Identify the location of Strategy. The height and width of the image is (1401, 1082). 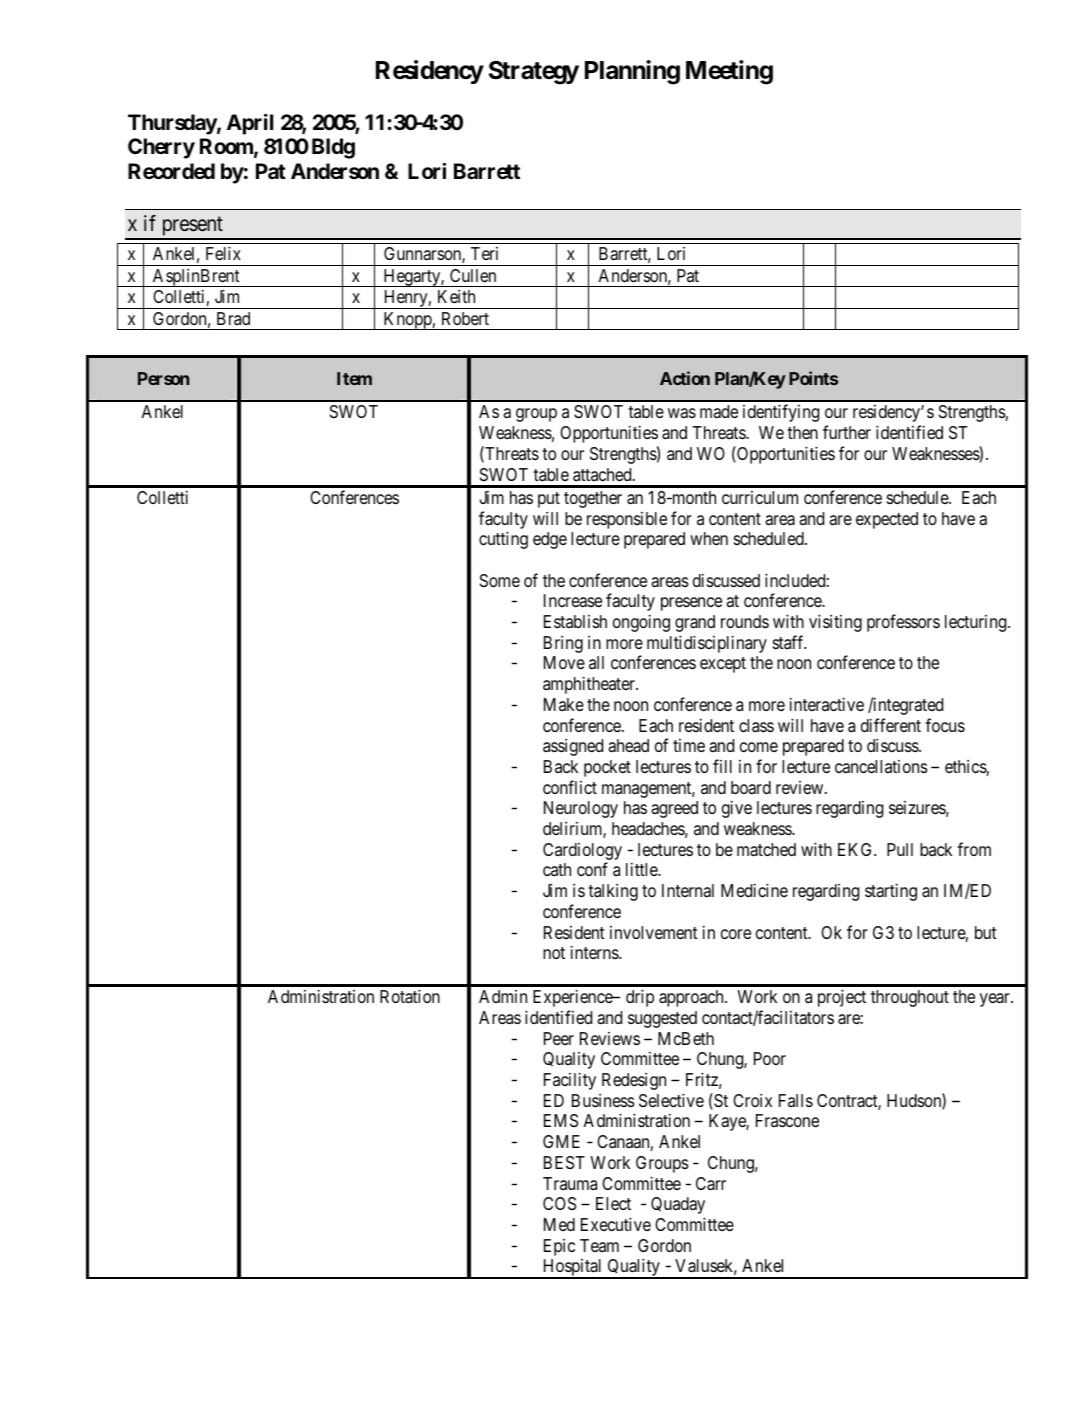
(534, 73).
